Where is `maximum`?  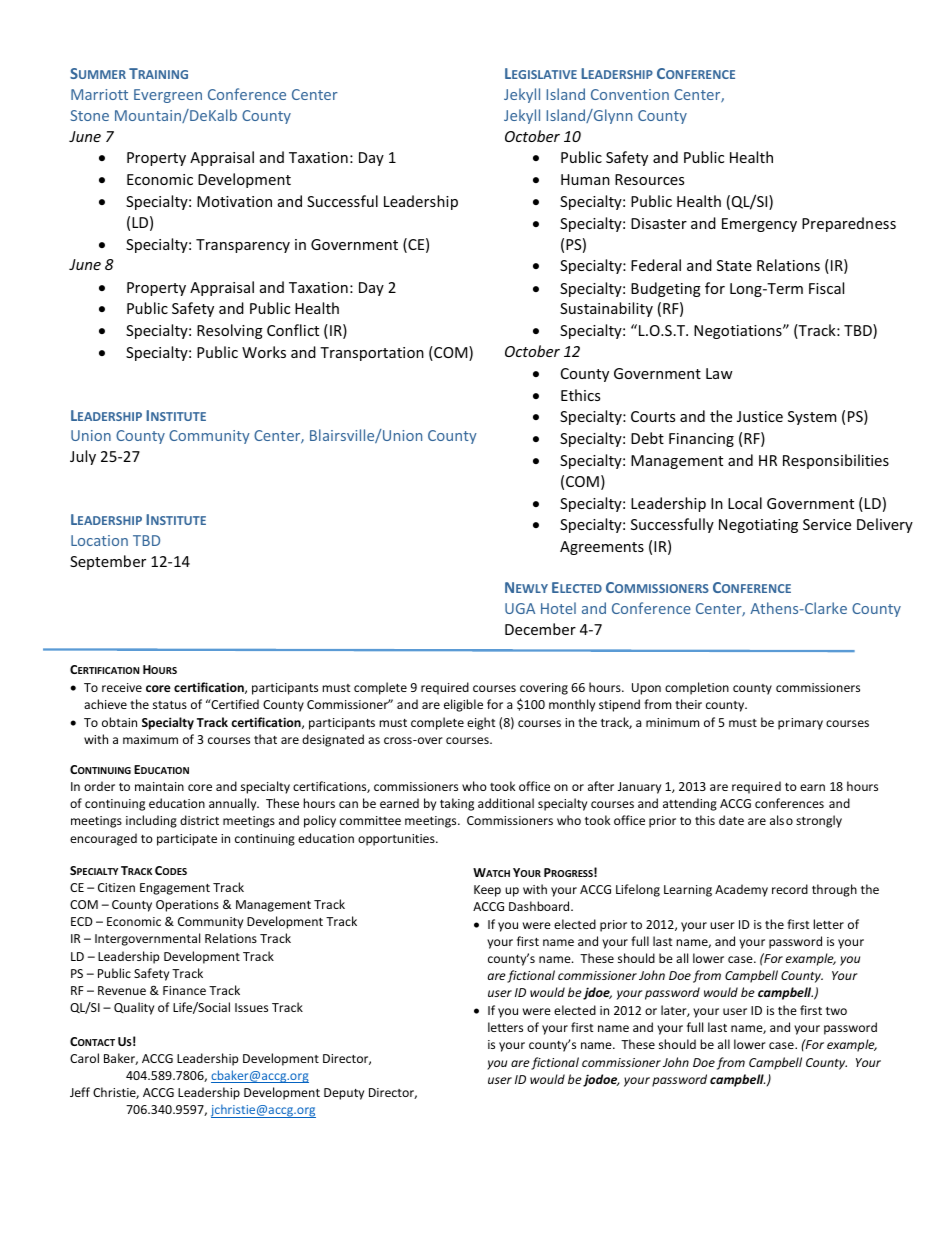 maximum is located at coordinates (150, 739).
